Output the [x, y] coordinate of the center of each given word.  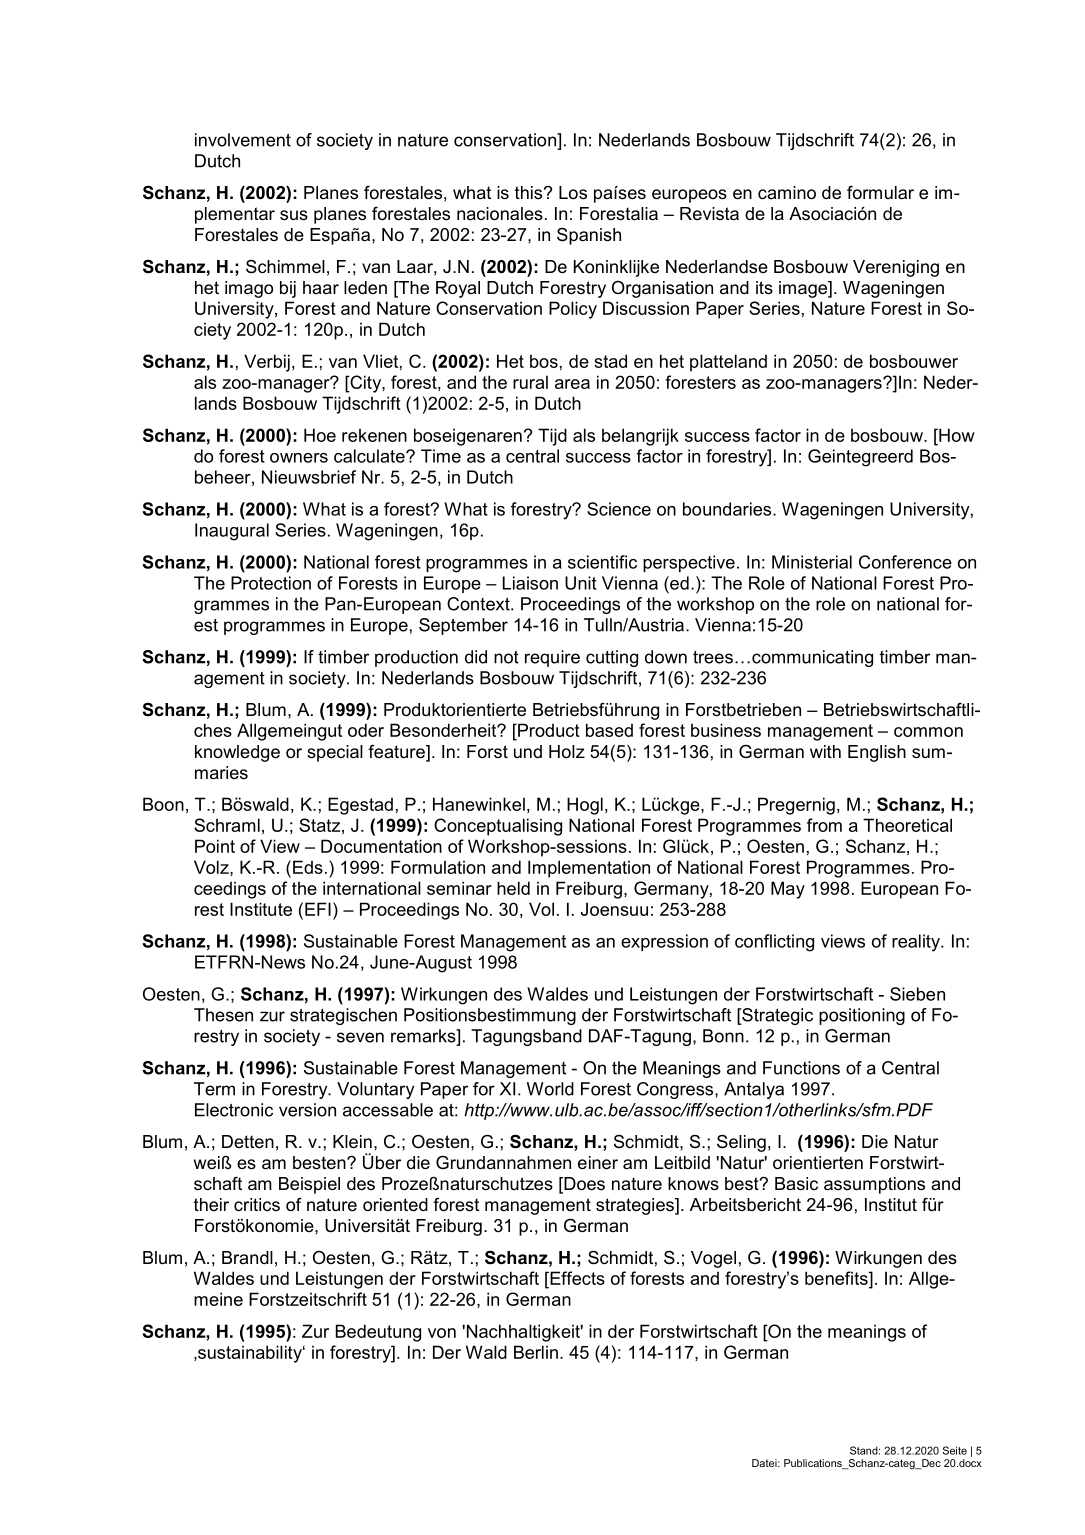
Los [573, 193]
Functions [801, 1068]
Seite [955, 1450]
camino [787, 193]
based [609, 730]
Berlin [536, 1352]
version [307, 1110]
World [550, 1089]
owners [299, 458]
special [335, 753]
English [877, 753]
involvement [243, 140]
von [442, 1333]
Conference [905, 562]
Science [619, 509]
